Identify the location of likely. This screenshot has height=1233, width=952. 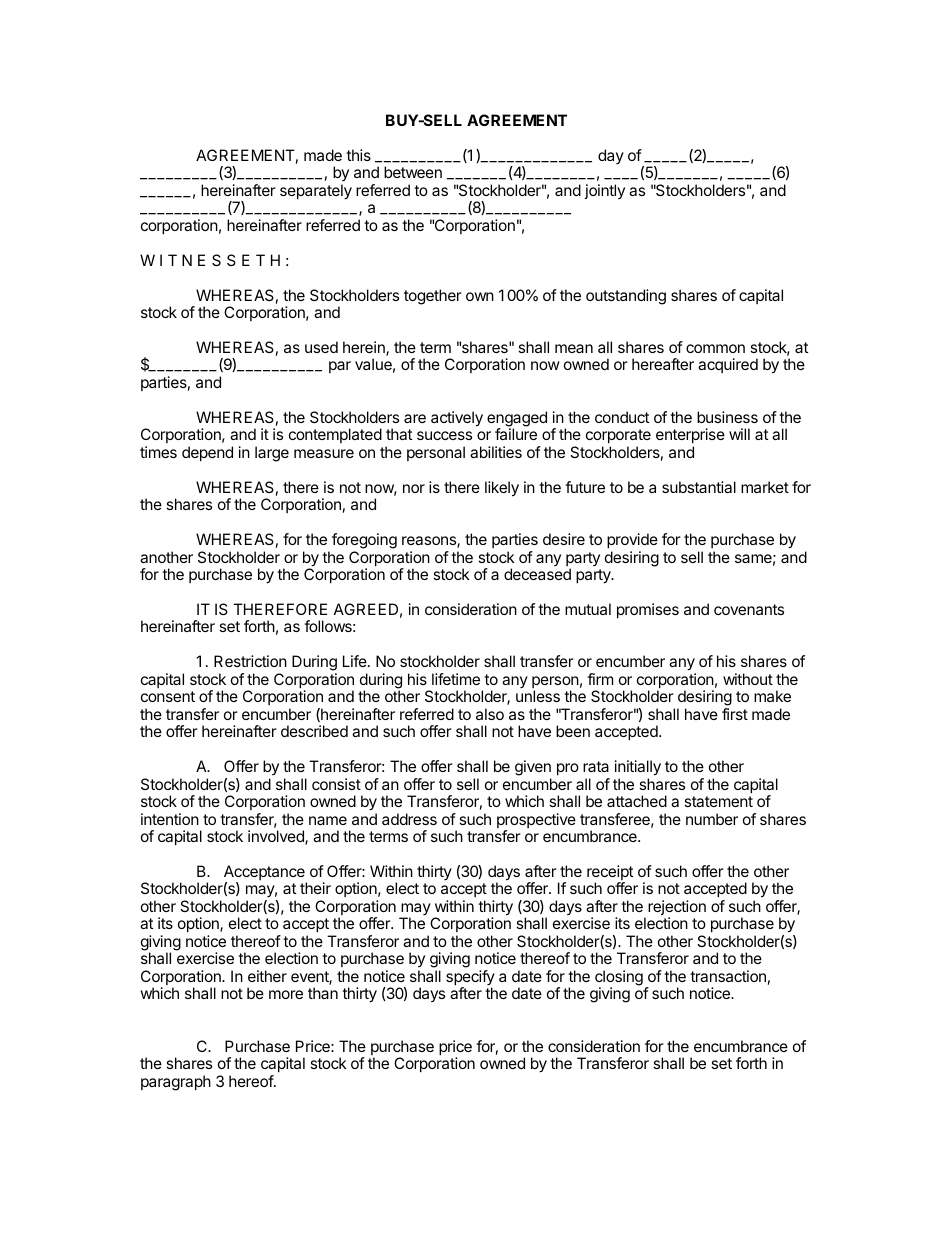
(502, 489).
